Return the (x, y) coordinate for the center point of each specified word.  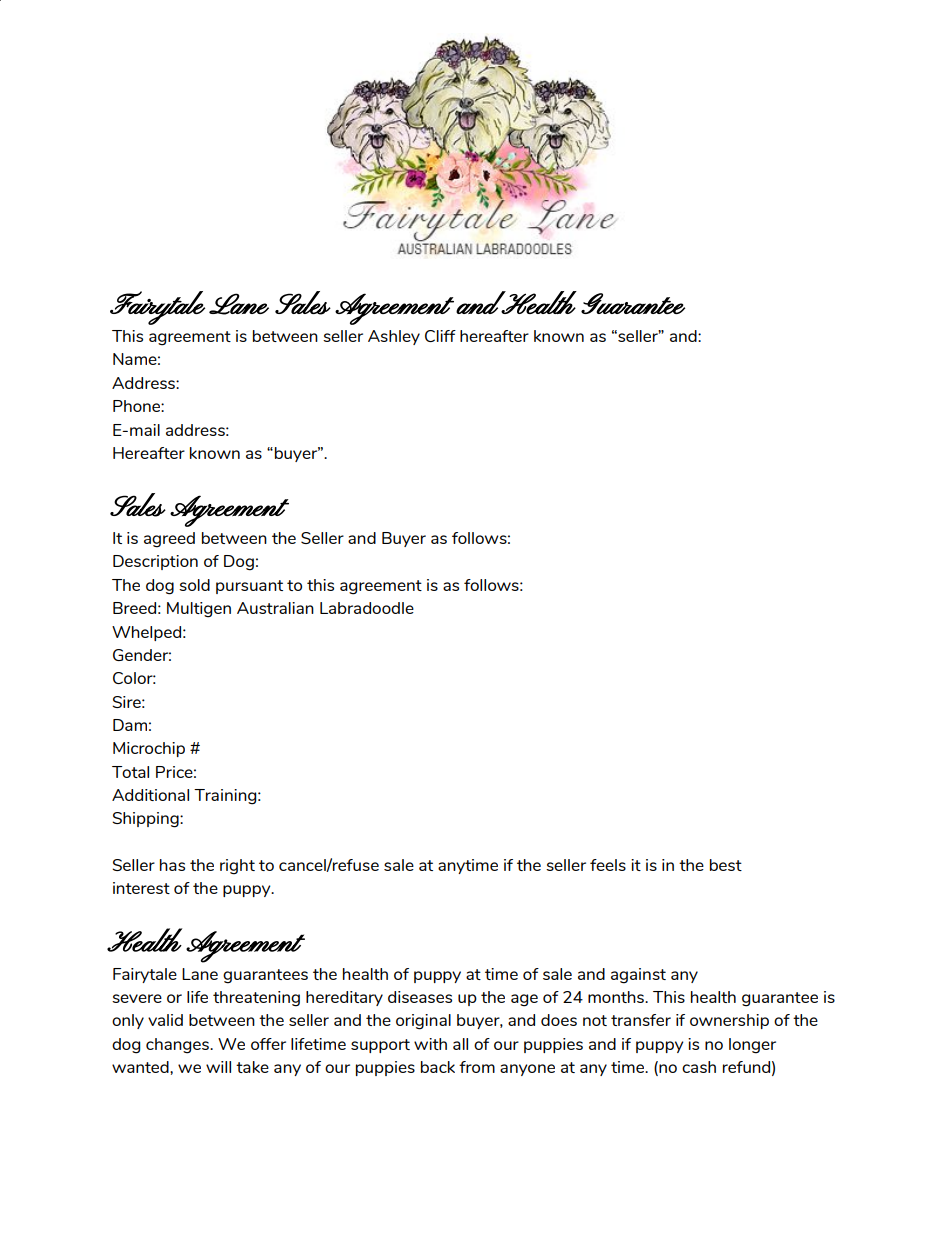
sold (194, 585)
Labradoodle (367, 608)
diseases (420, 997)
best (726, 865)
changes (178, 1046)
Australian (275, 608)
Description (155, 562)
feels (608, 865)
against (638, 976)
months (617, 997)
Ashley (394, 337)
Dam (130, 725)
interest (141, 888)
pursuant (249, 587)
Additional (150, 795)
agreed (169, 540)
